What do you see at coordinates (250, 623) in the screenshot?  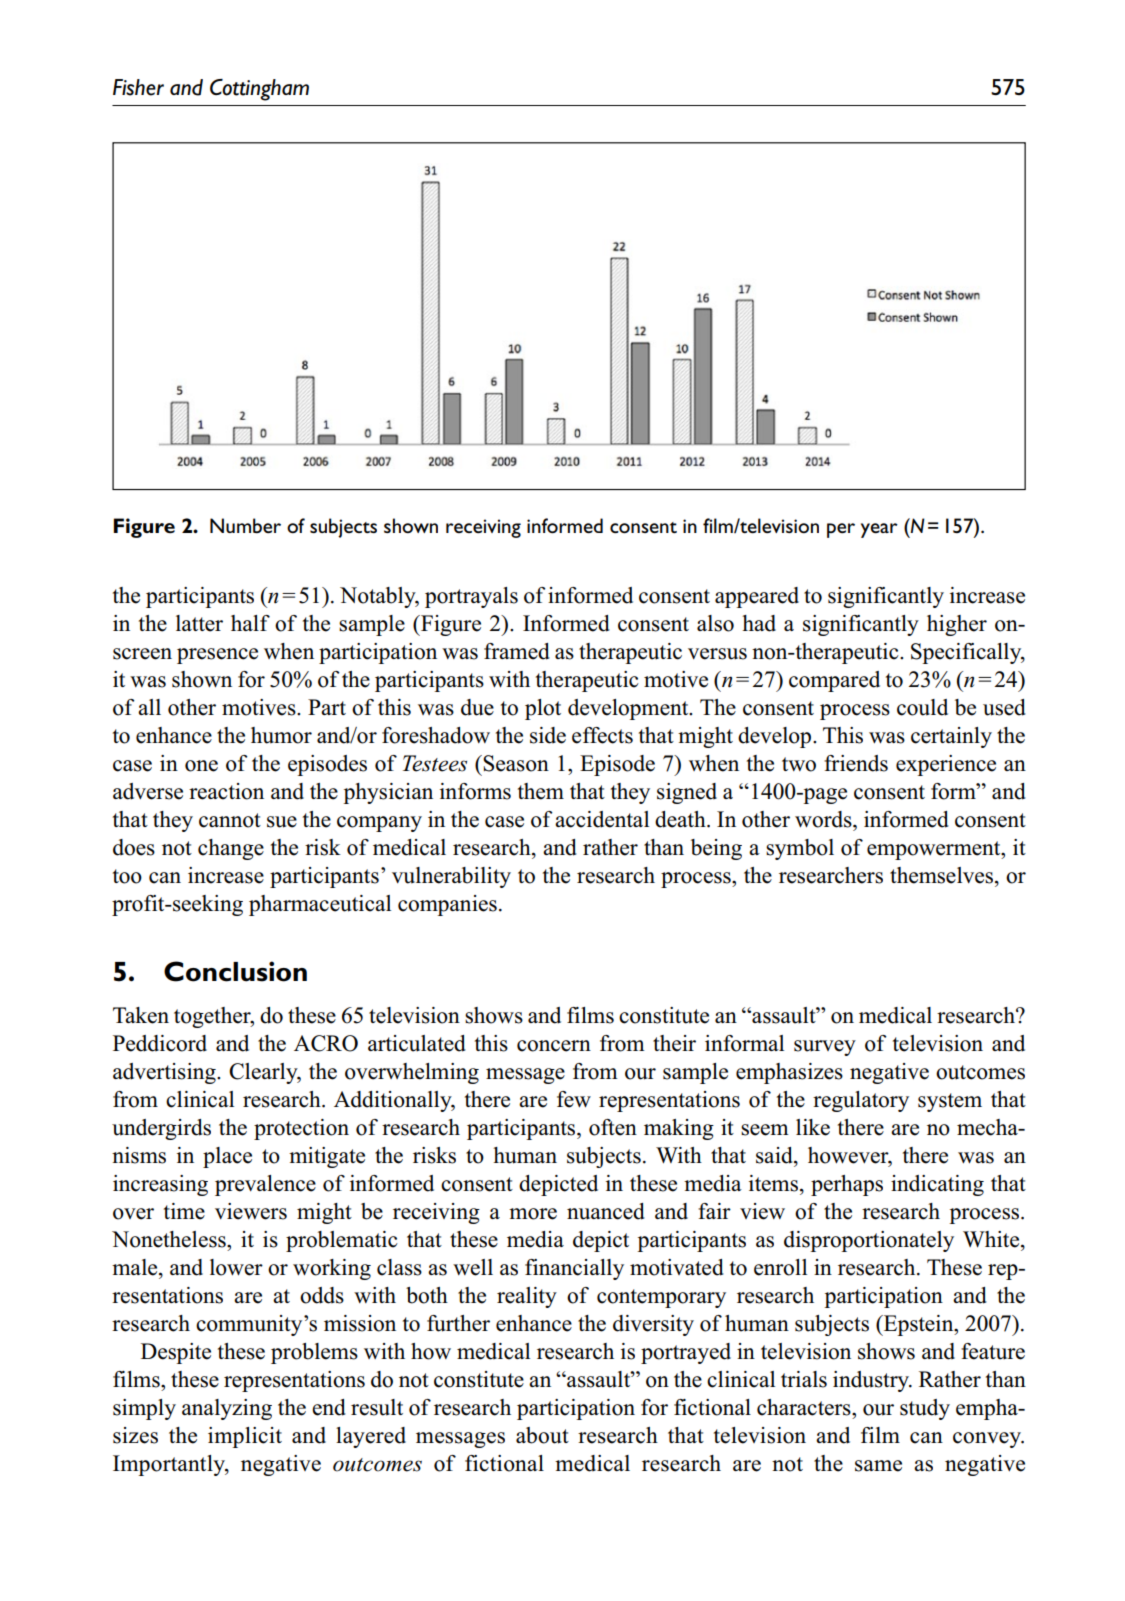 I see `half` at bounding box center [250, 623].
